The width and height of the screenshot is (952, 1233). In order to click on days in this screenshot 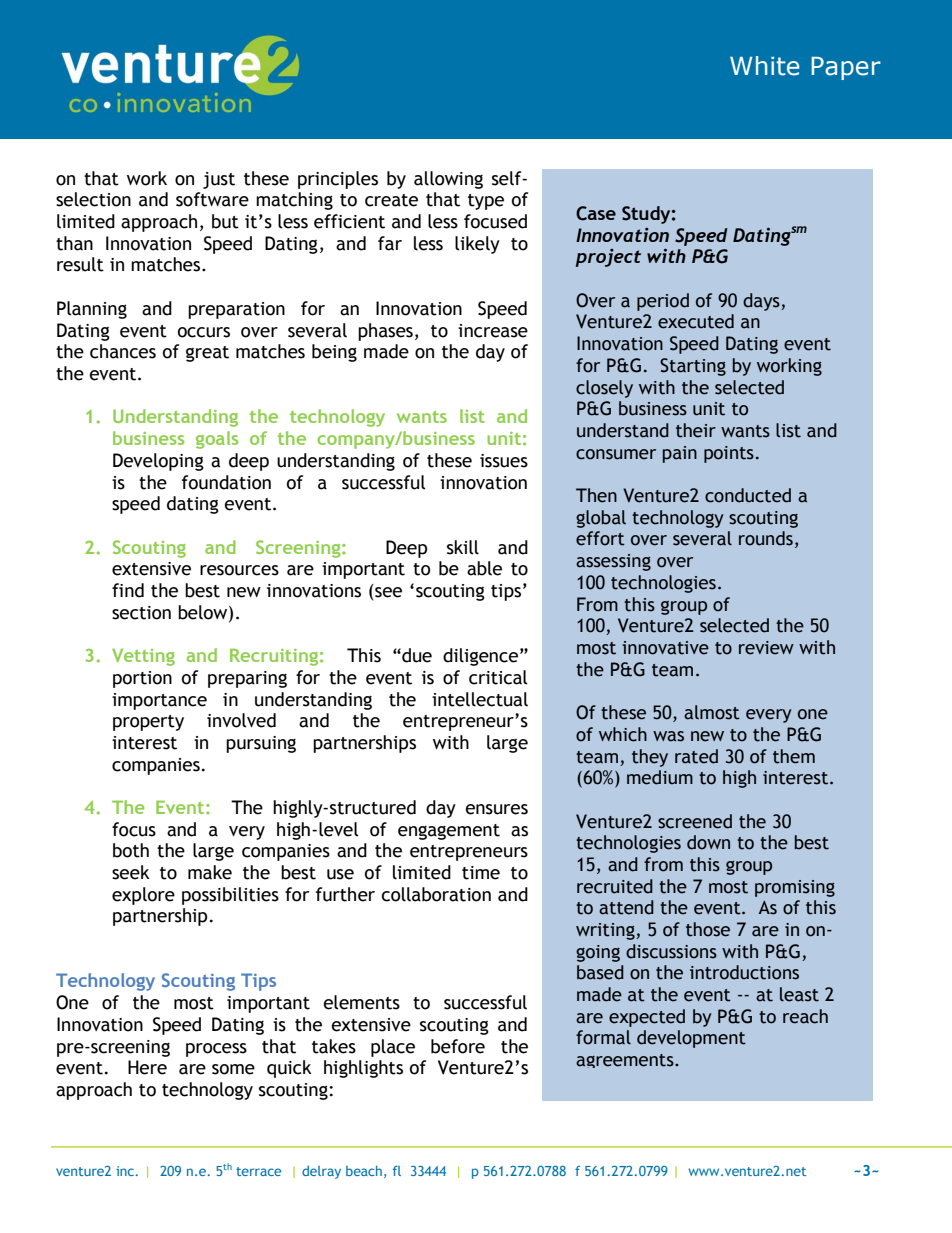, I will do `click(762, 302)`.
